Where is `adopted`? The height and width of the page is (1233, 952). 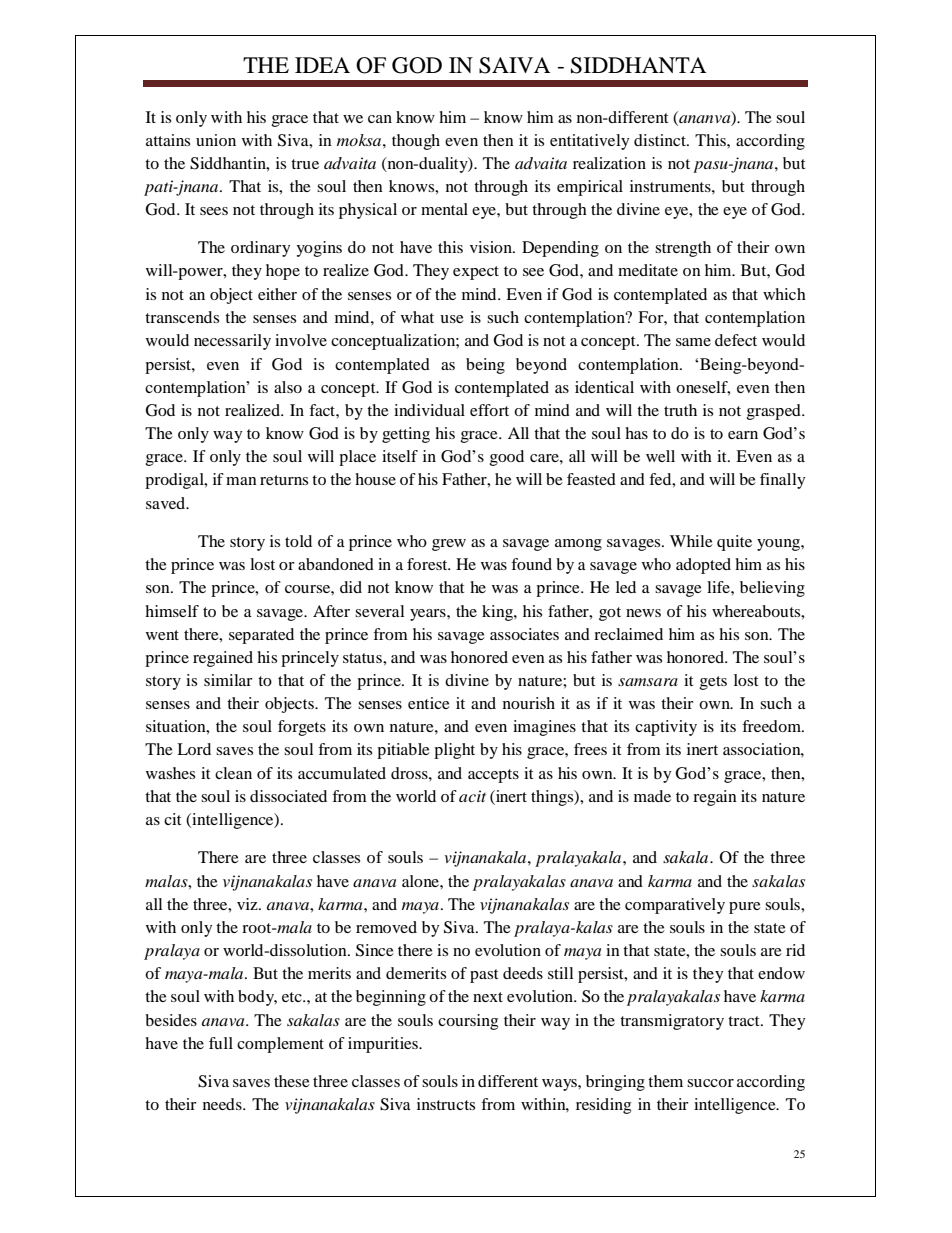 adopted is located at coordinates (703, 566).
